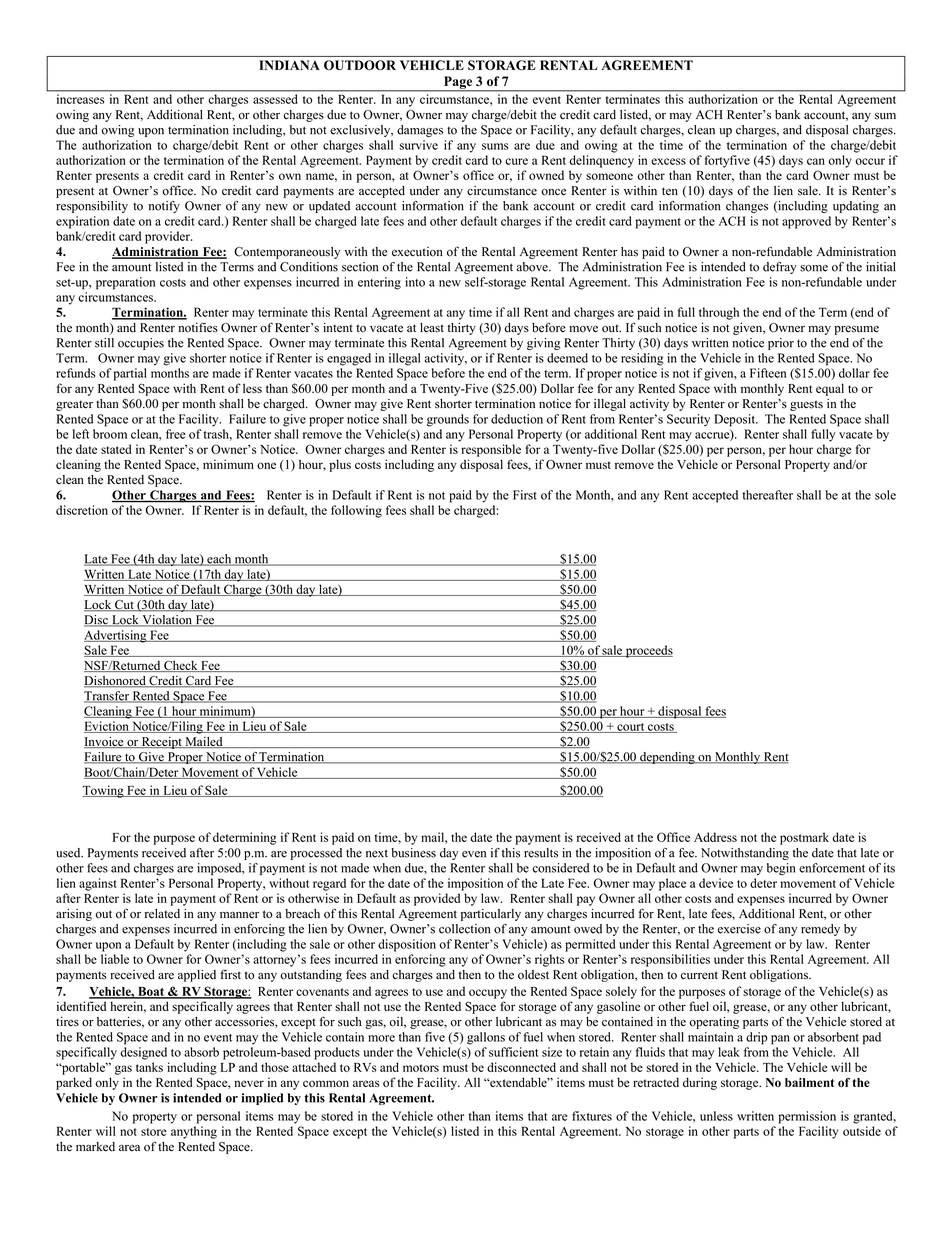 This screenshot has width=952, height=1233. I want to click on proceeds, so click(648, 651).
